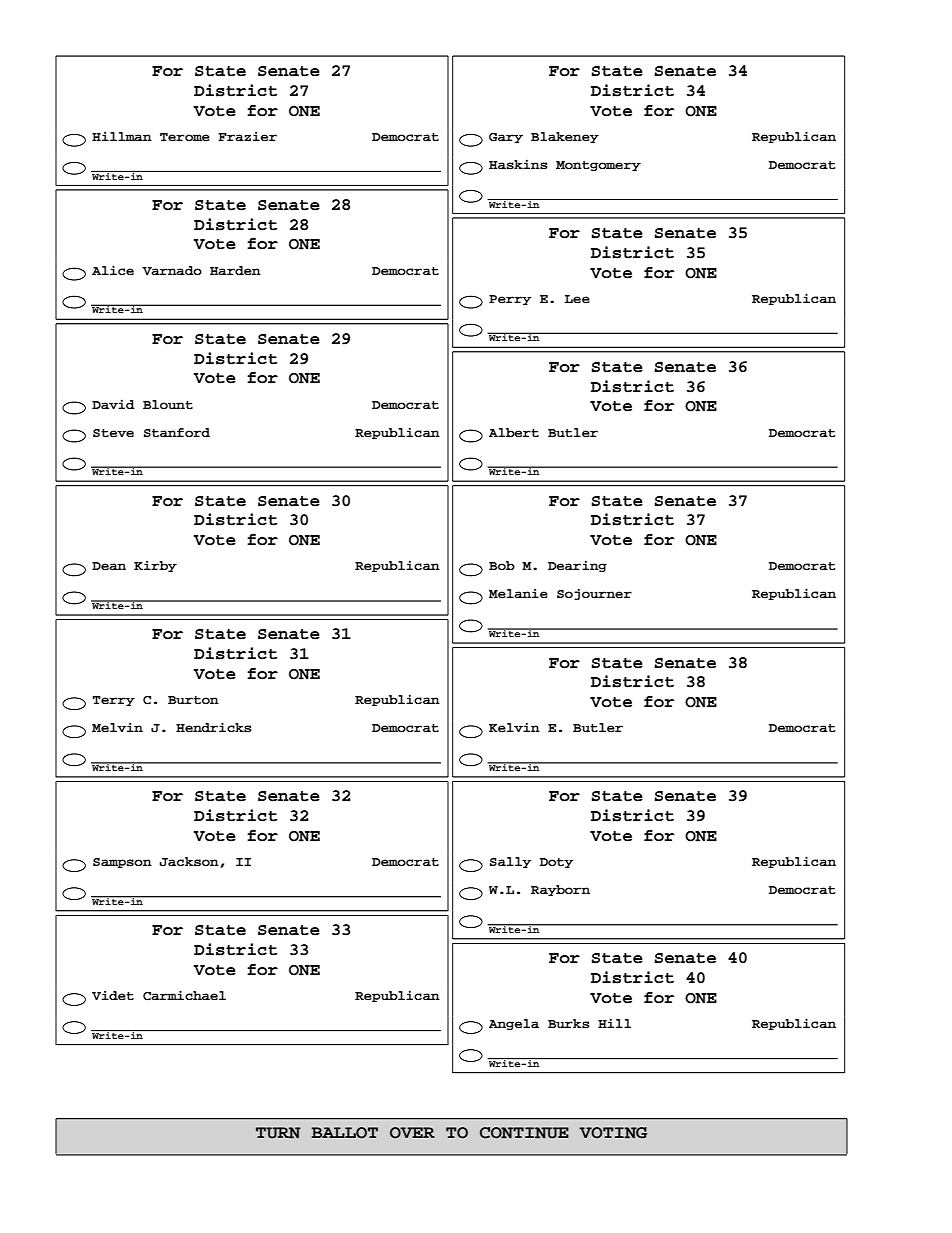  I want to click on BALLOT, so click(344, 1133).
